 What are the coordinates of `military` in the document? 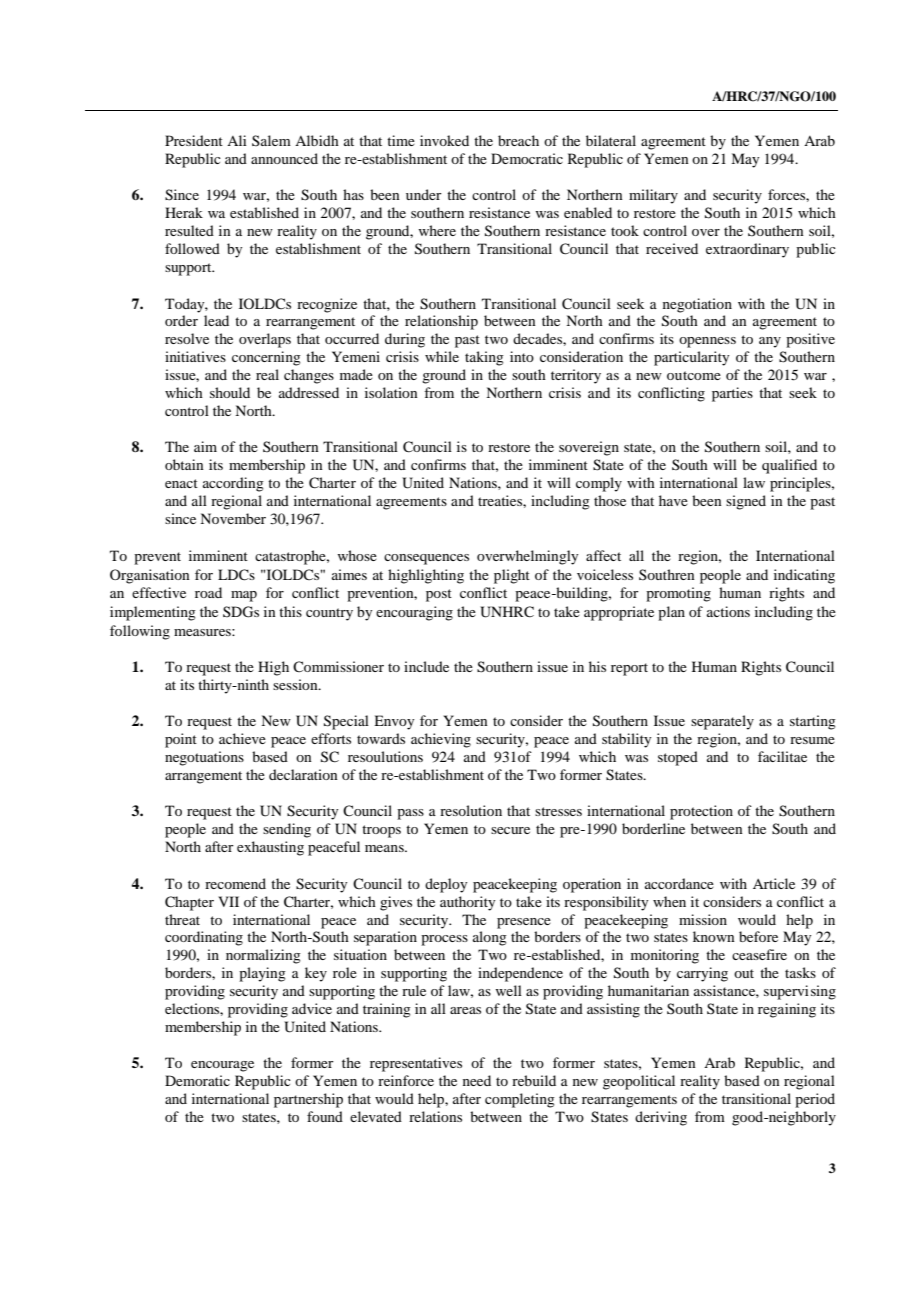 It's located at (653, 196).
